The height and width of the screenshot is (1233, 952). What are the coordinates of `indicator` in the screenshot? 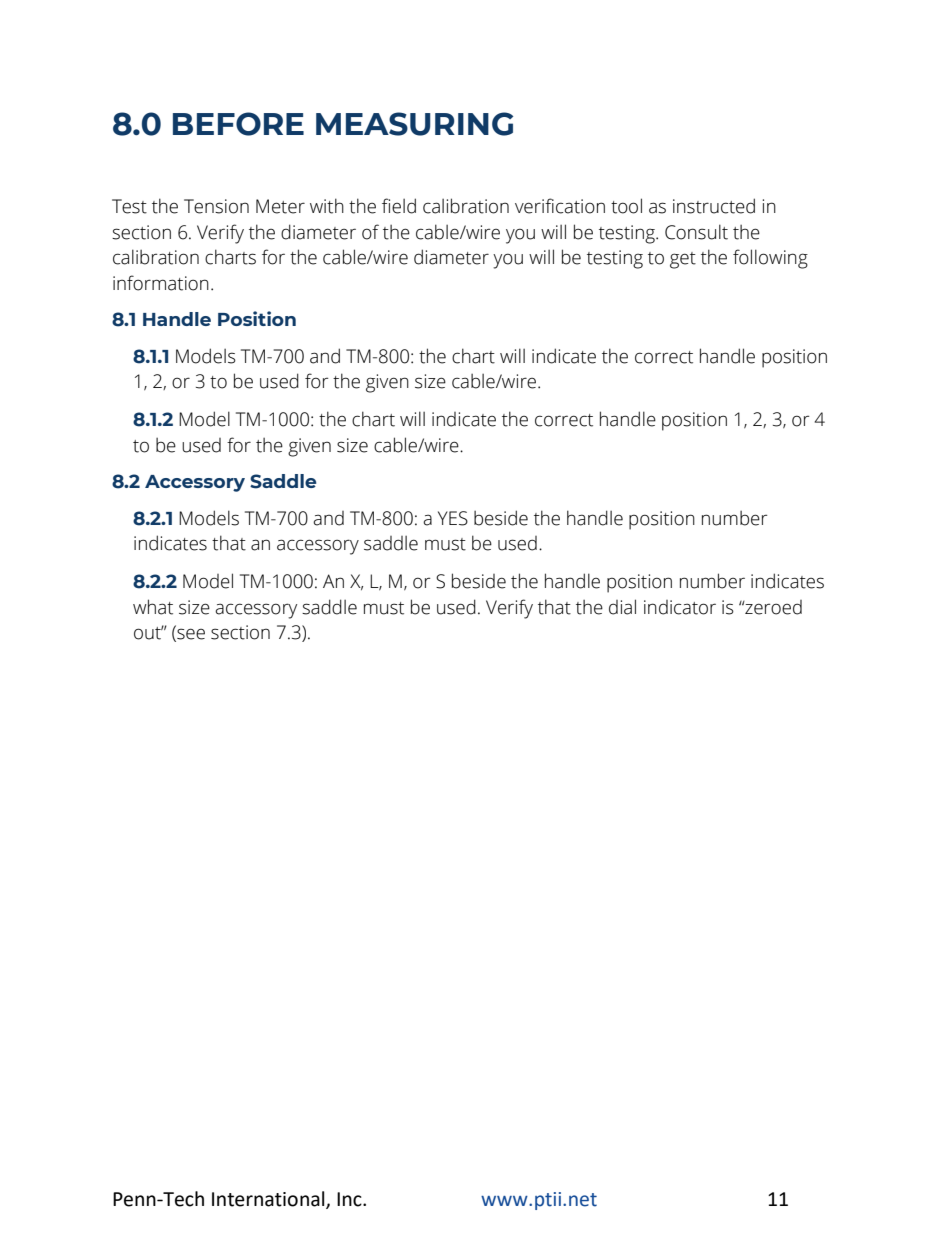 It's located at (680, 607).
